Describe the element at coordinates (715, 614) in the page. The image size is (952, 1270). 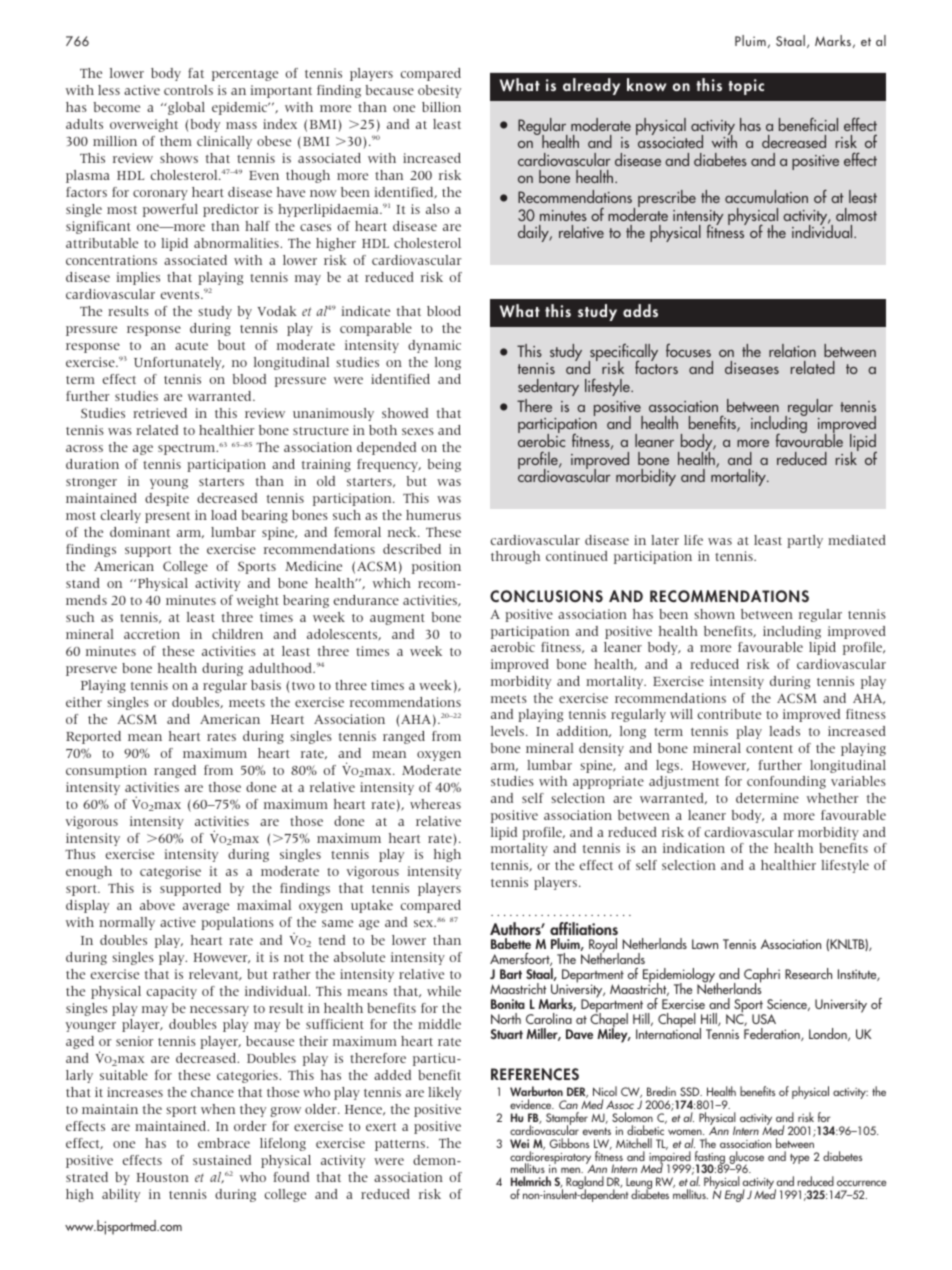
I see `shown` at that location.
